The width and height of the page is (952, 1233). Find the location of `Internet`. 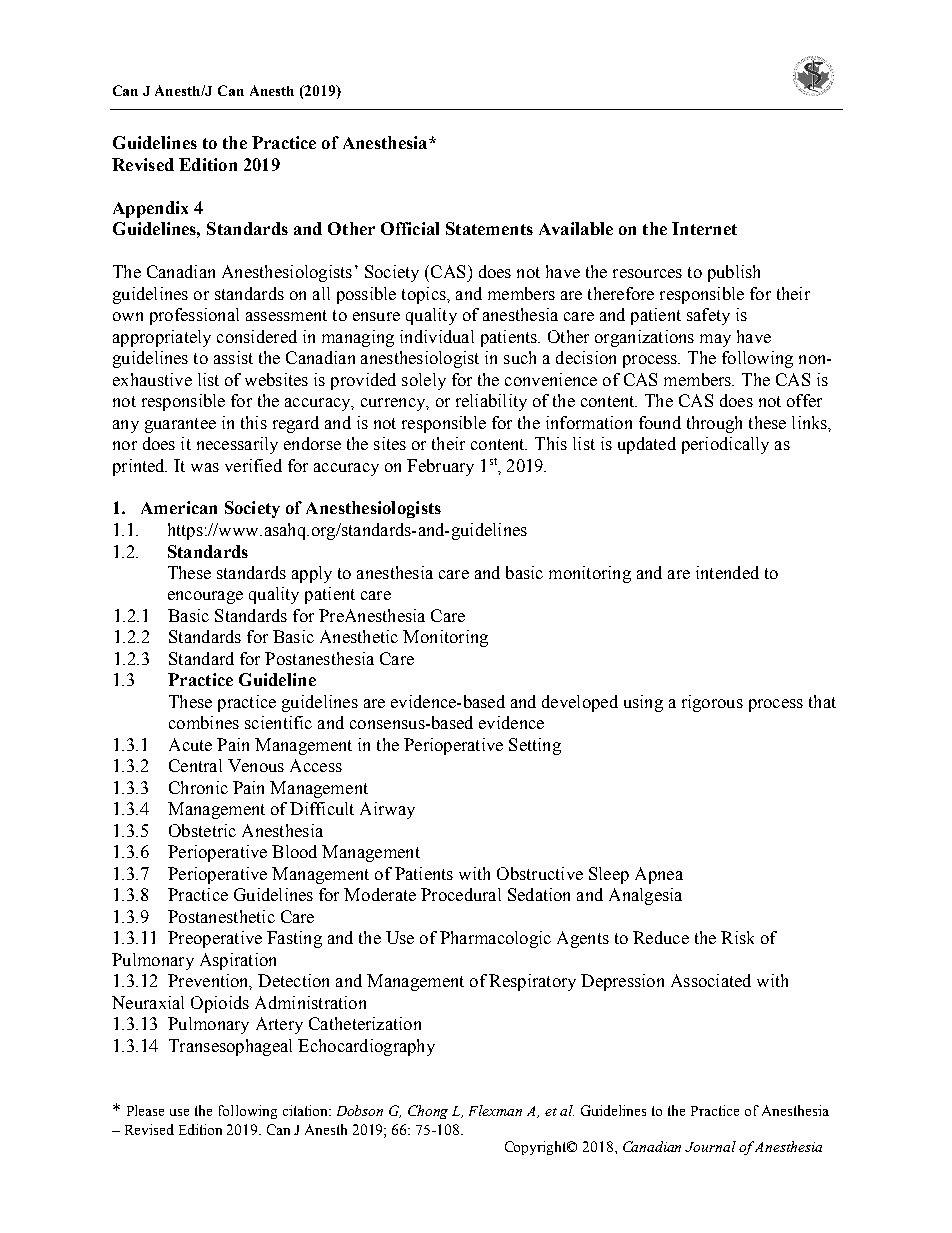

Internet is located at coordinates (704, 228).
